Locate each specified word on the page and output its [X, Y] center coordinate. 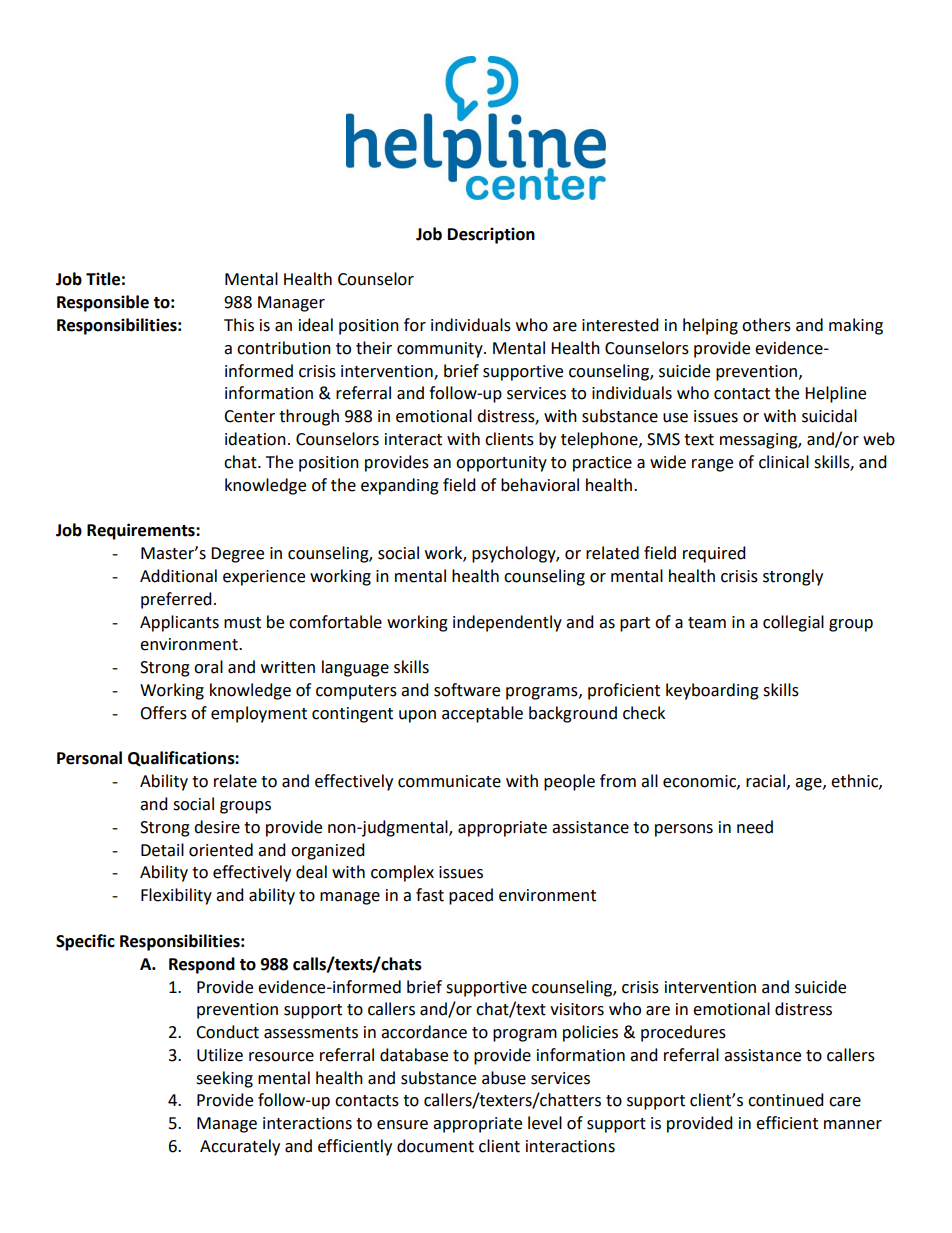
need [755, 827]
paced [471, 896]
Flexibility [176, 896]
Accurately [240, 1147]
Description [491, 235]
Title [103, 279]
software [467, 690]
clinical [784, 462]
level [545, 1123]
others [766, 325]
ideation [255, 439]
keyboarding [712, 691]
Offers [163, 713]
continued [786, 1100]
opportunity [501, 464]
